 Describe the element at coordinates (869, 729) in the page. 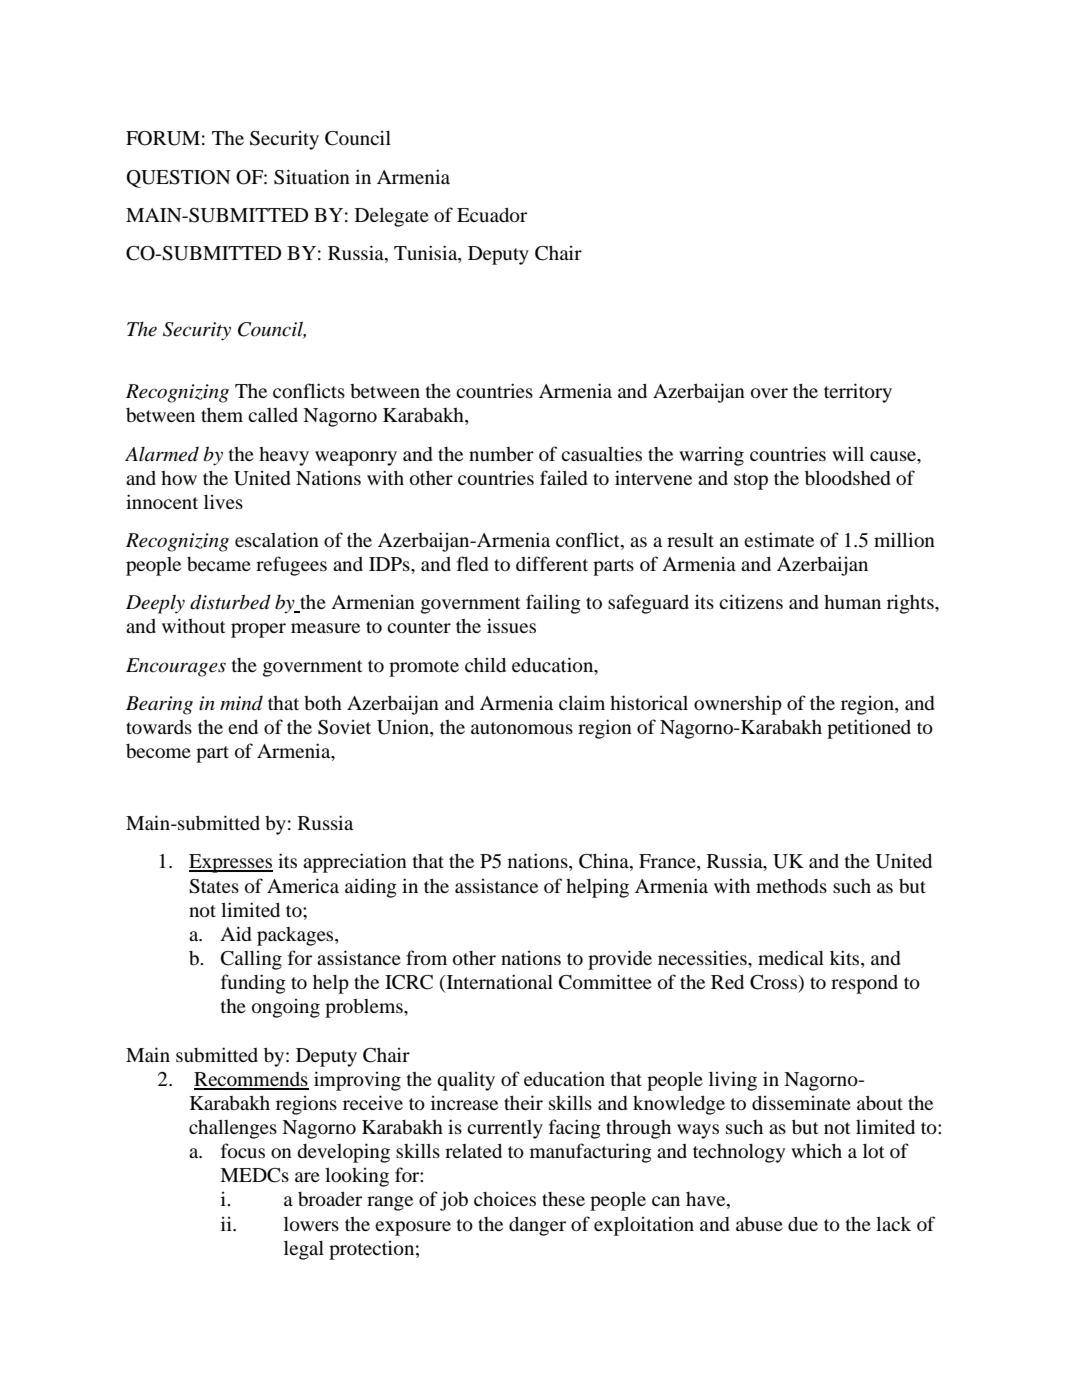

I see `petitioned` at that location.
